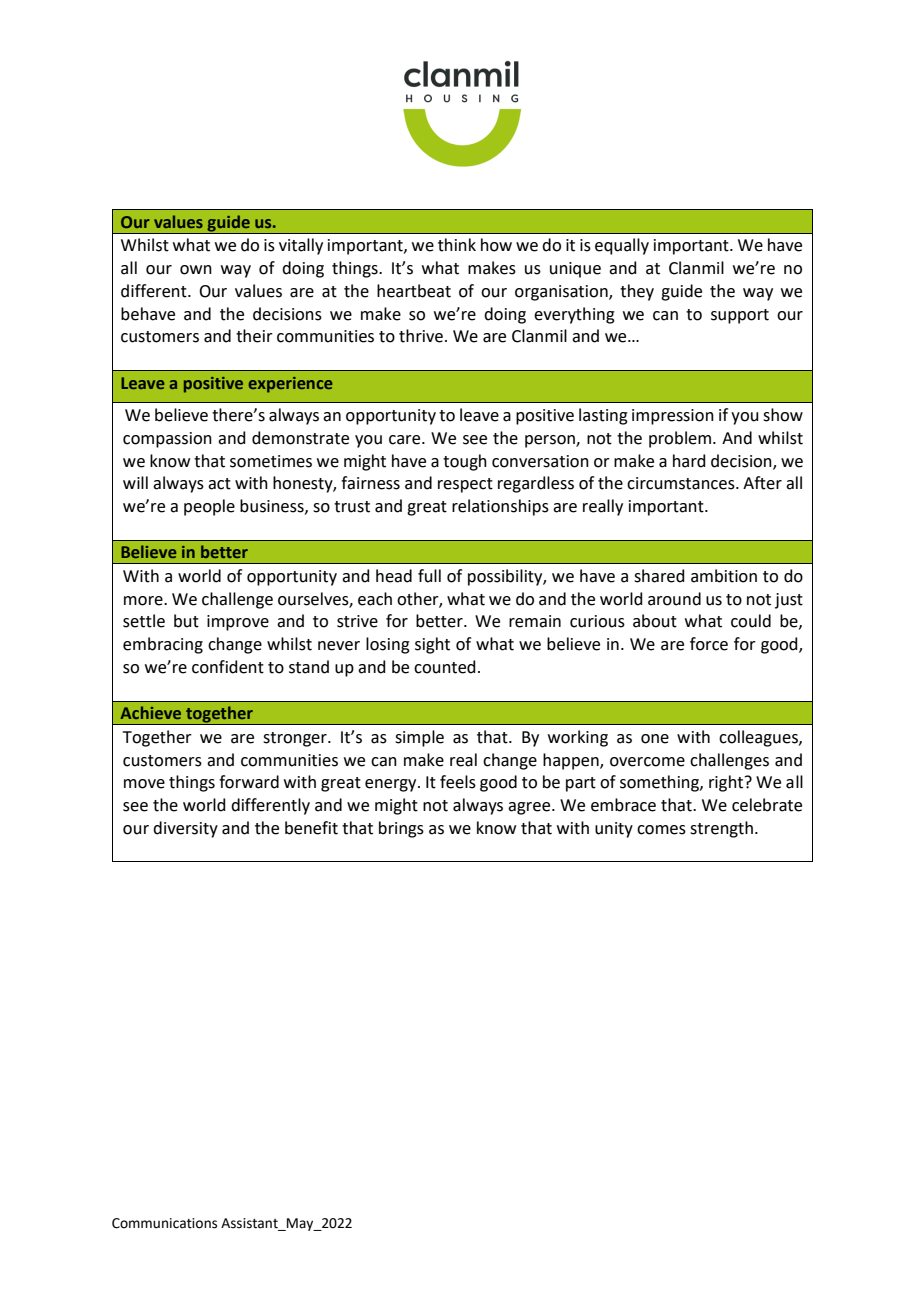 Image resolution: width=924 pixels, height=1308 pixels. What do you see at coordinates (196, 270) in the document?
I see `own` at bounding box center [196, 270].
